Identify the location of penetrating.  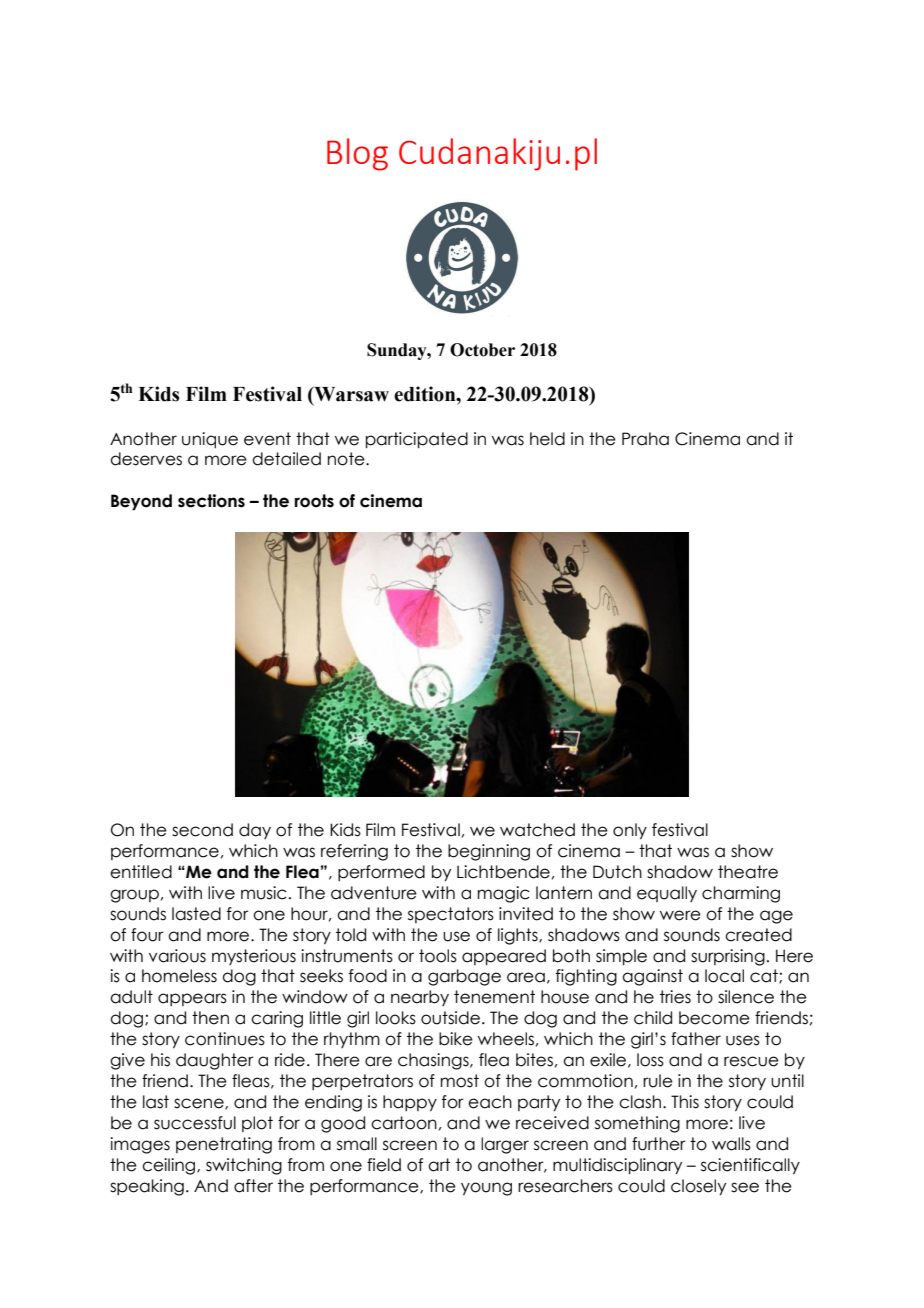
(224, 1145).
